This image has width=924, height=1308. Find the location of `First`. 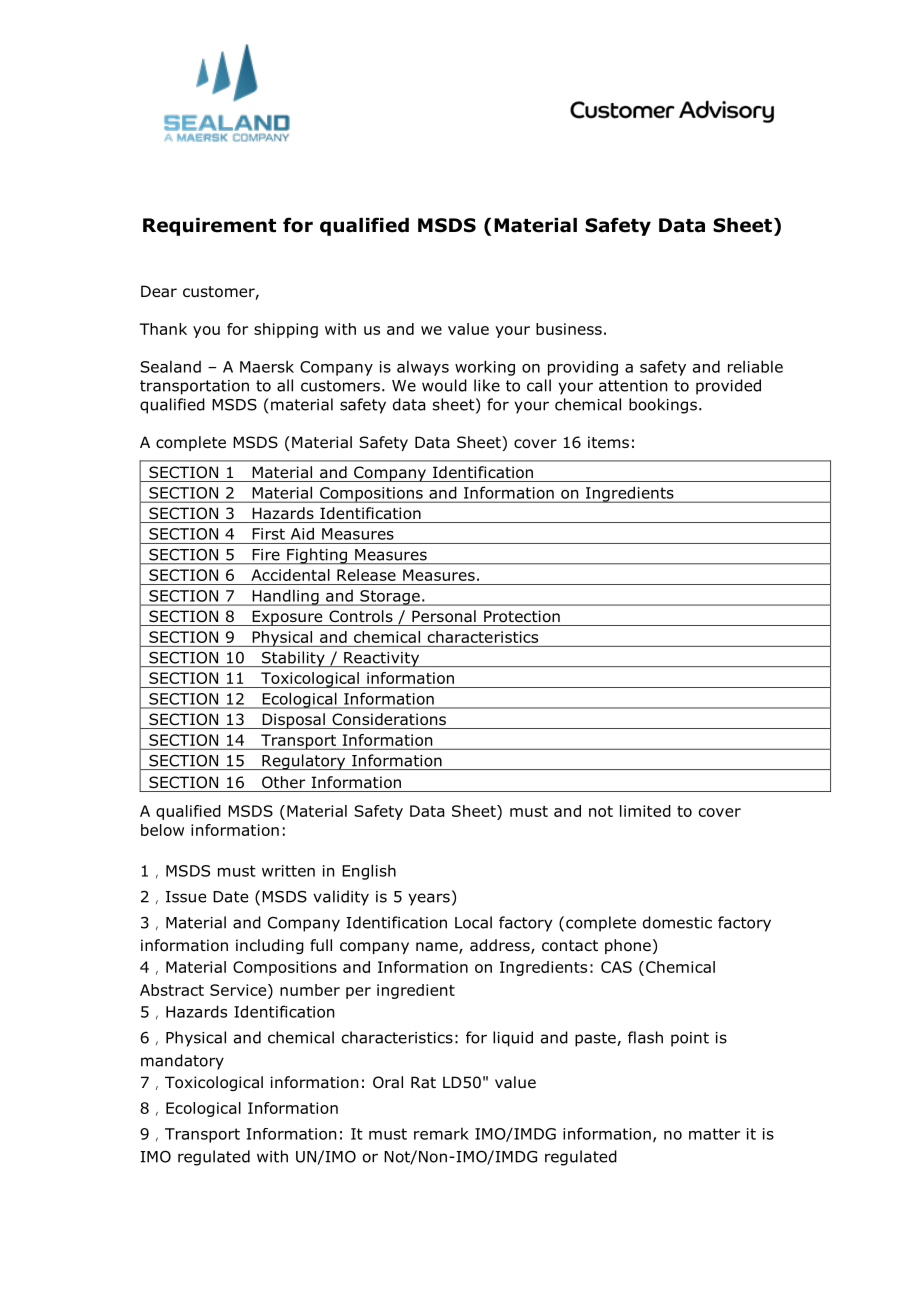

First is located at coordinates (268, 534).
